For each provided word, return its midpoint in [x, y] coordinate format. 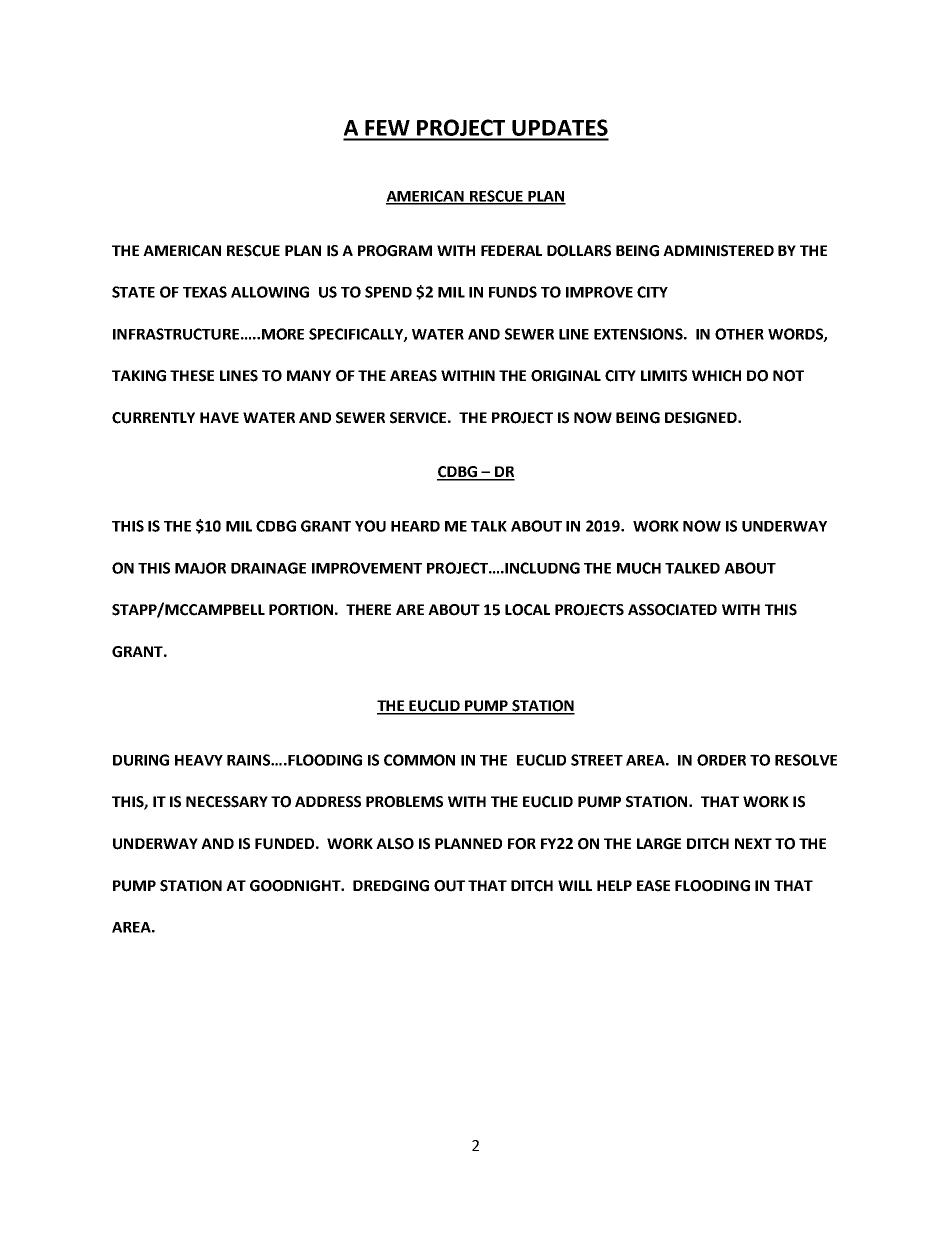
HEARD [415, 526]
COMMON [419, 760]
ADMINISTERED [718, 251]
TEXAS [205, 292]
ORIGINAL [566, 376]
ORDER [721, 760]
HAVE [219, 417]
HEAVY [199, 760]
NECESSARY [227, 802]
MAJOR [200, 568]
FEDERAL [511, 250]
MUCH [639, 568]
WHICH [716, 376]
